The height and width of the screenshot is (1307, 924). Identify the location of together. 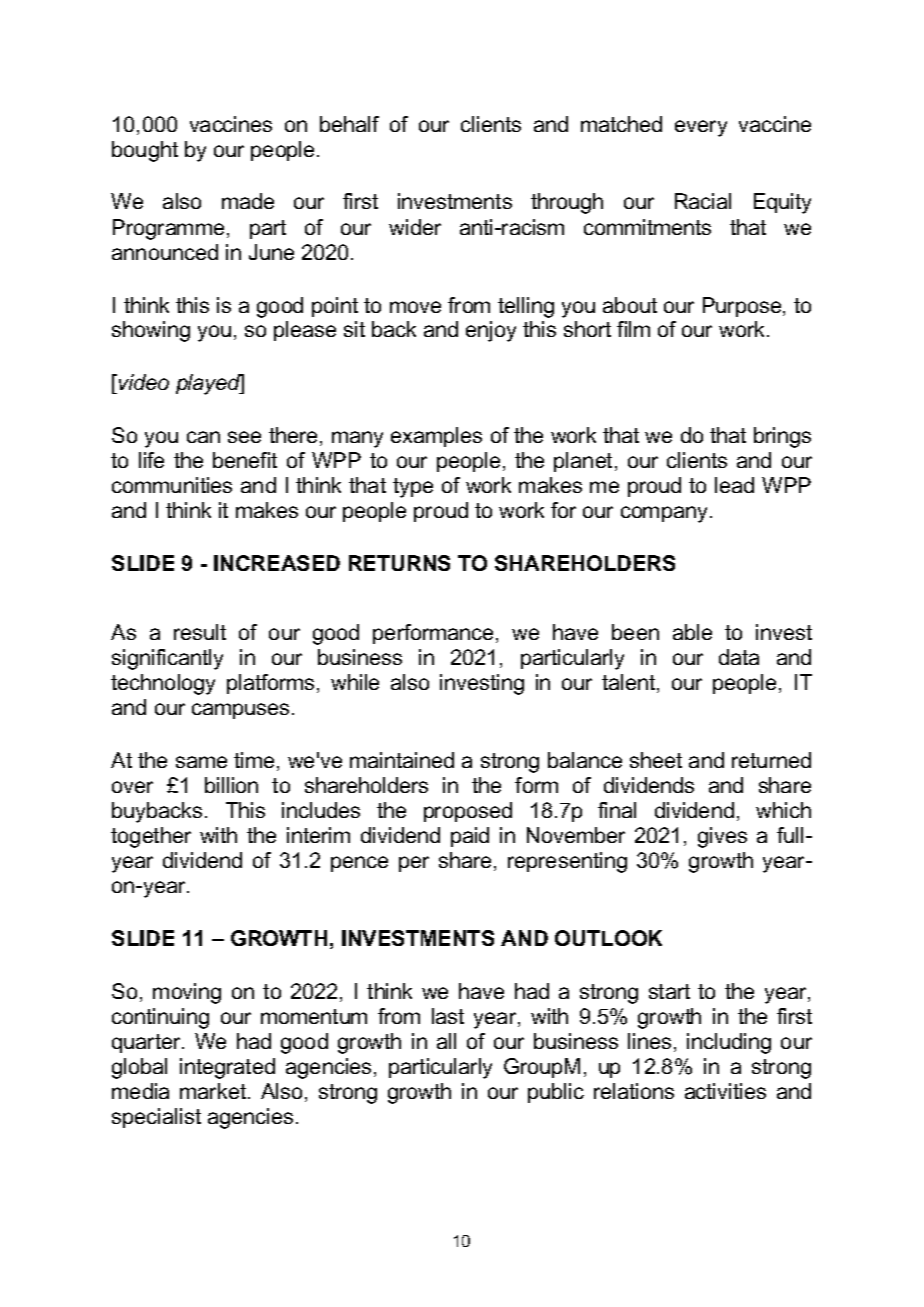
(151, 837).
